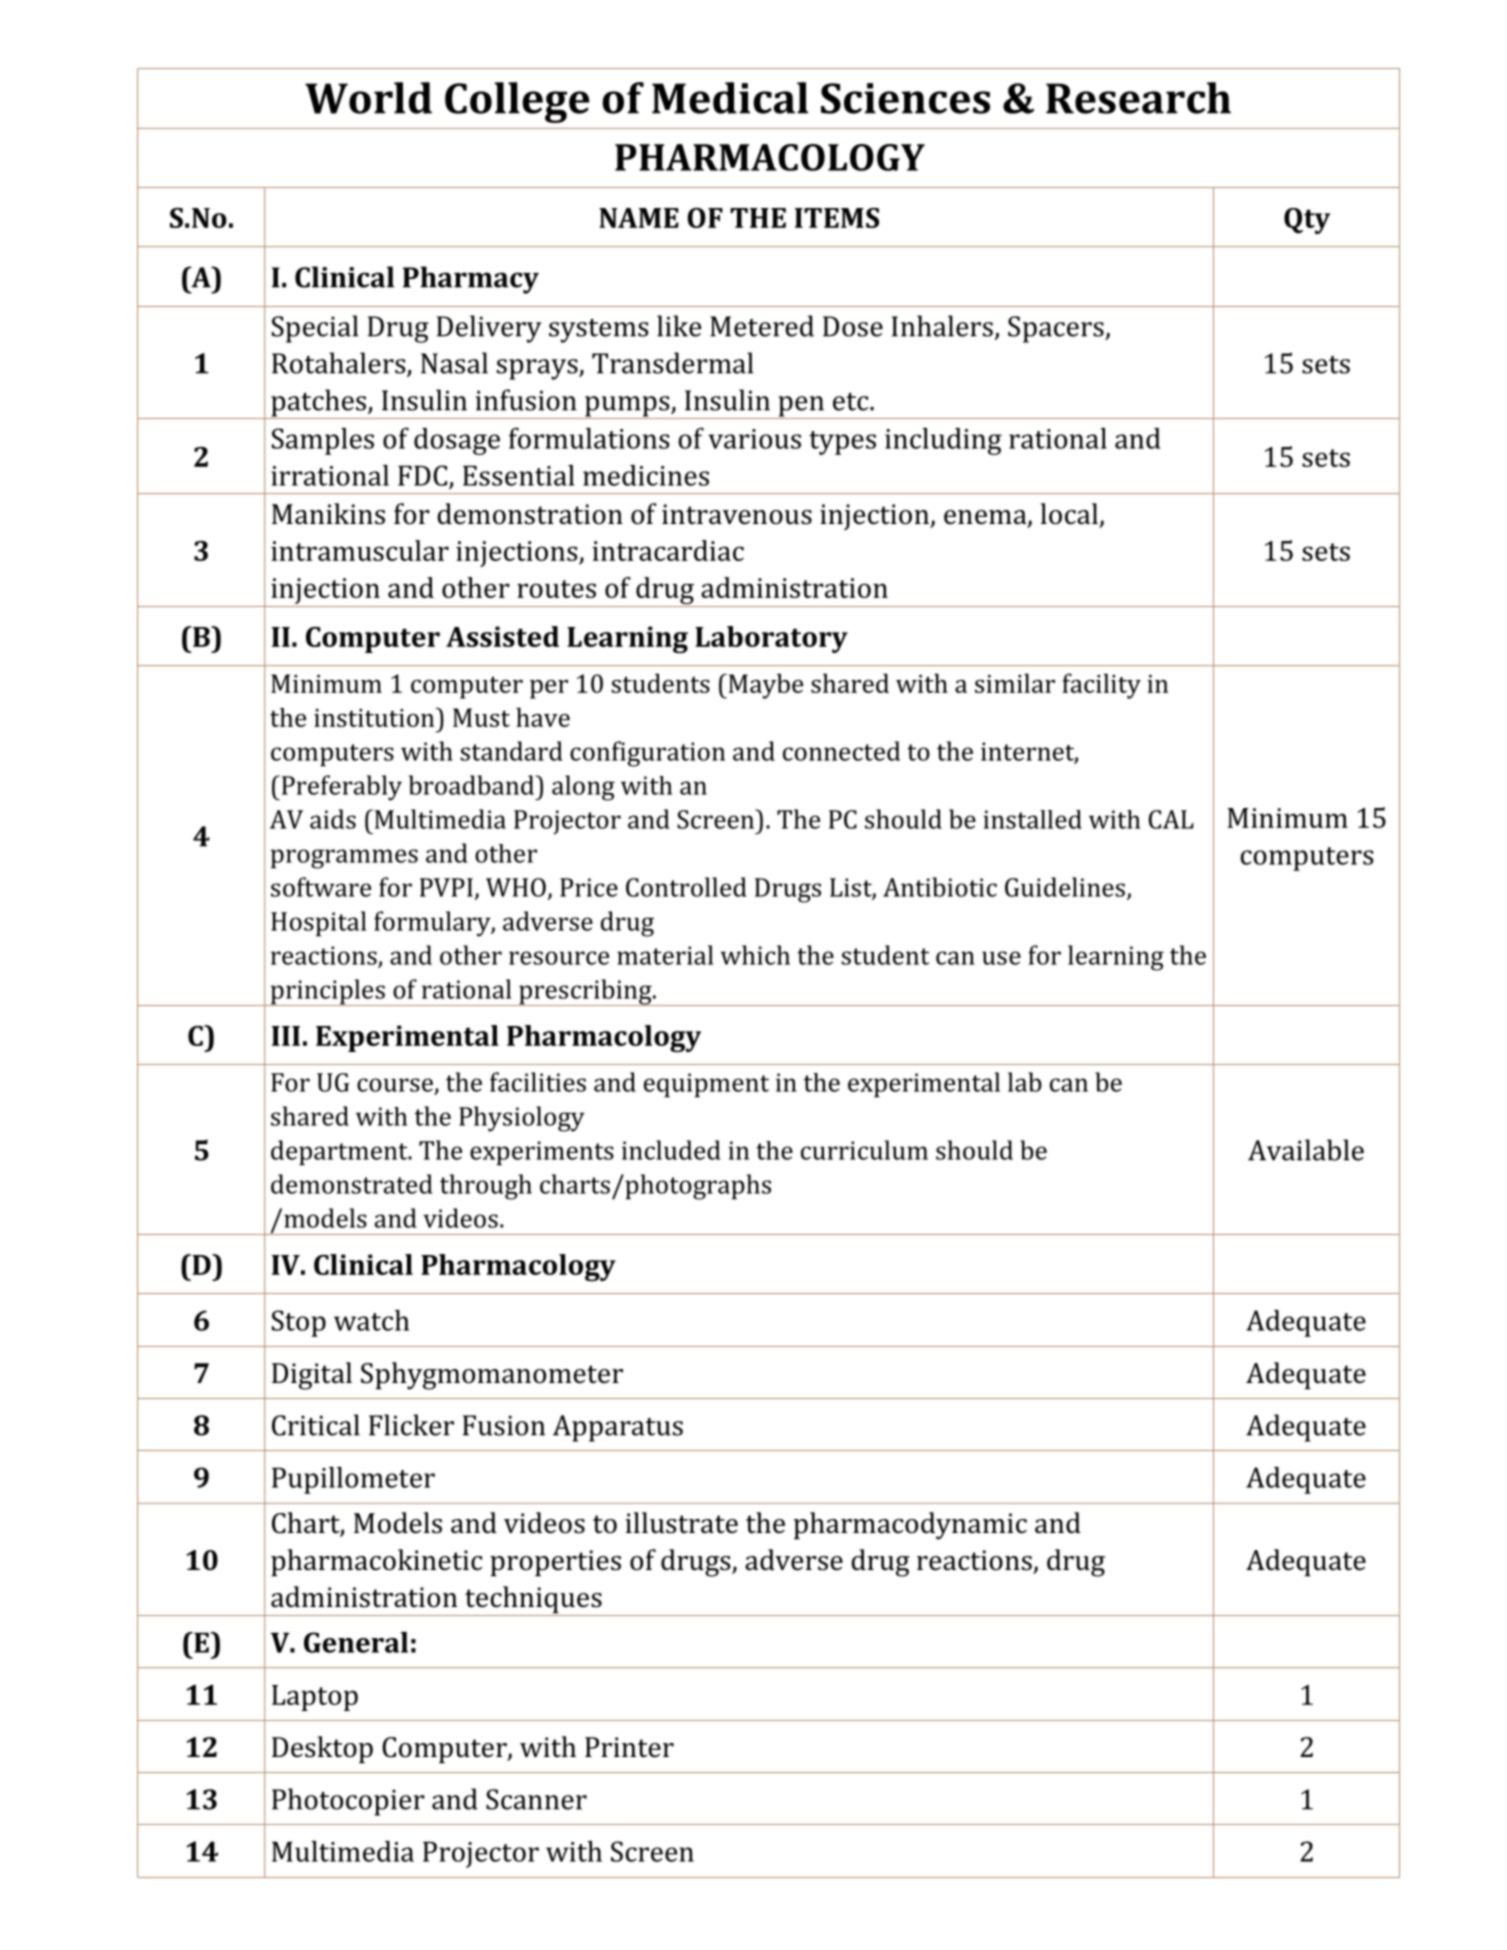 This image has height=1950, width=1507. Describe the element at coordinates (348, 1802) in the image. I see `Photocopier` at that location.
